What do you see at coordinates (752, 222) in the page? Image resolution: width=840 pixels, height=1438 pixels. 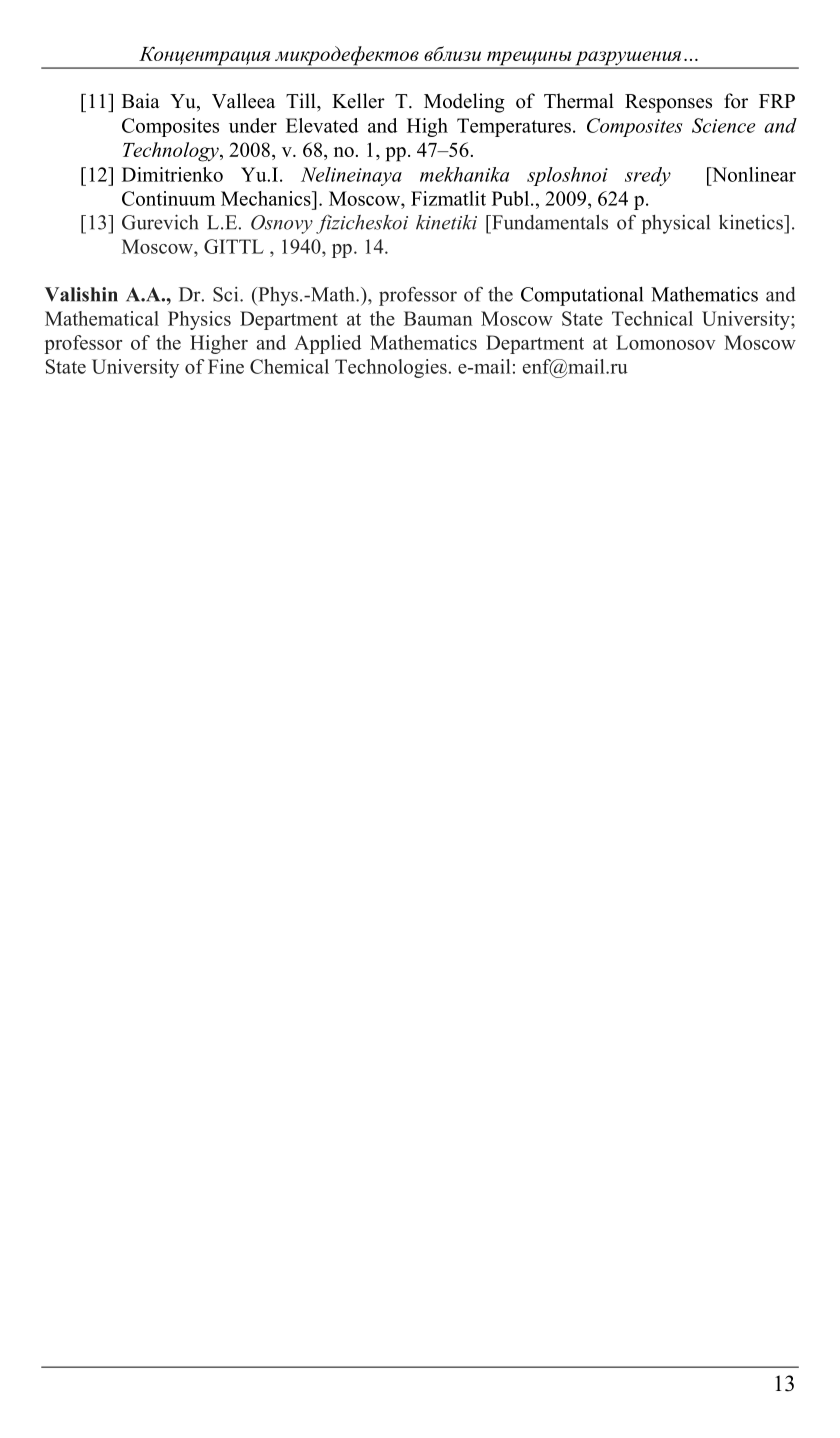 I see `kinetics` at bounding box center [752, 222].
